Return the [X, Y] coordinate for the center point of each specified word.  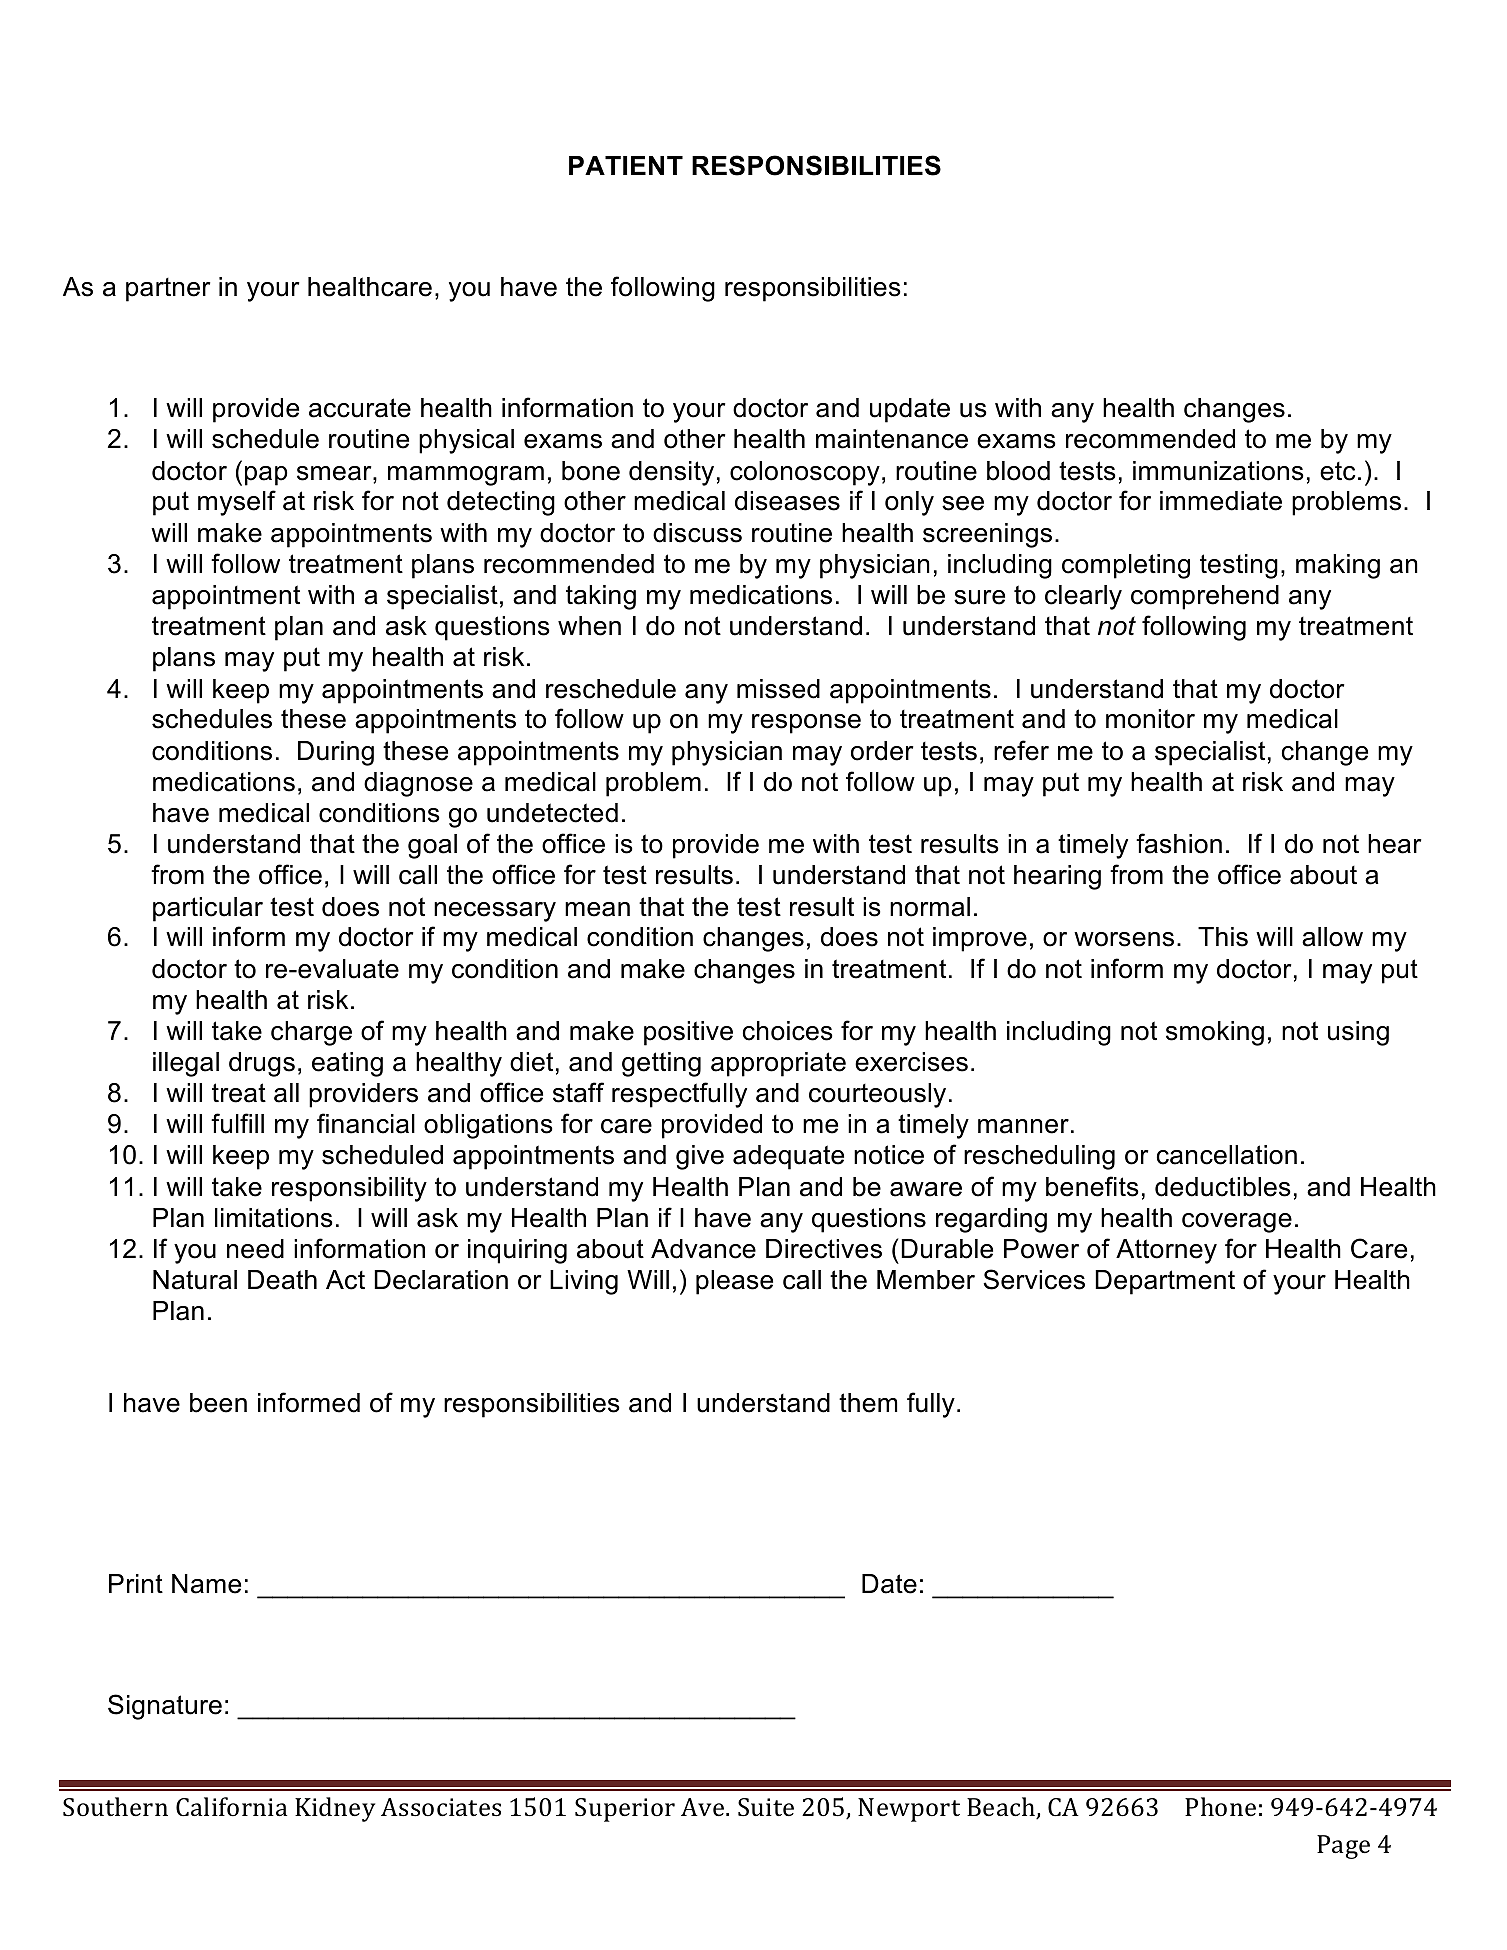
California [231, 1807]
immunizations [1218, 471]
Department [1165, 1282]
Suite [766, 1807]
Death [282, 1280]
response [806, 724]
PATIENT [626, 165]
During [336, 753]
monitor [1150, 719]
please [734, 1282]
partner [168, 290]
